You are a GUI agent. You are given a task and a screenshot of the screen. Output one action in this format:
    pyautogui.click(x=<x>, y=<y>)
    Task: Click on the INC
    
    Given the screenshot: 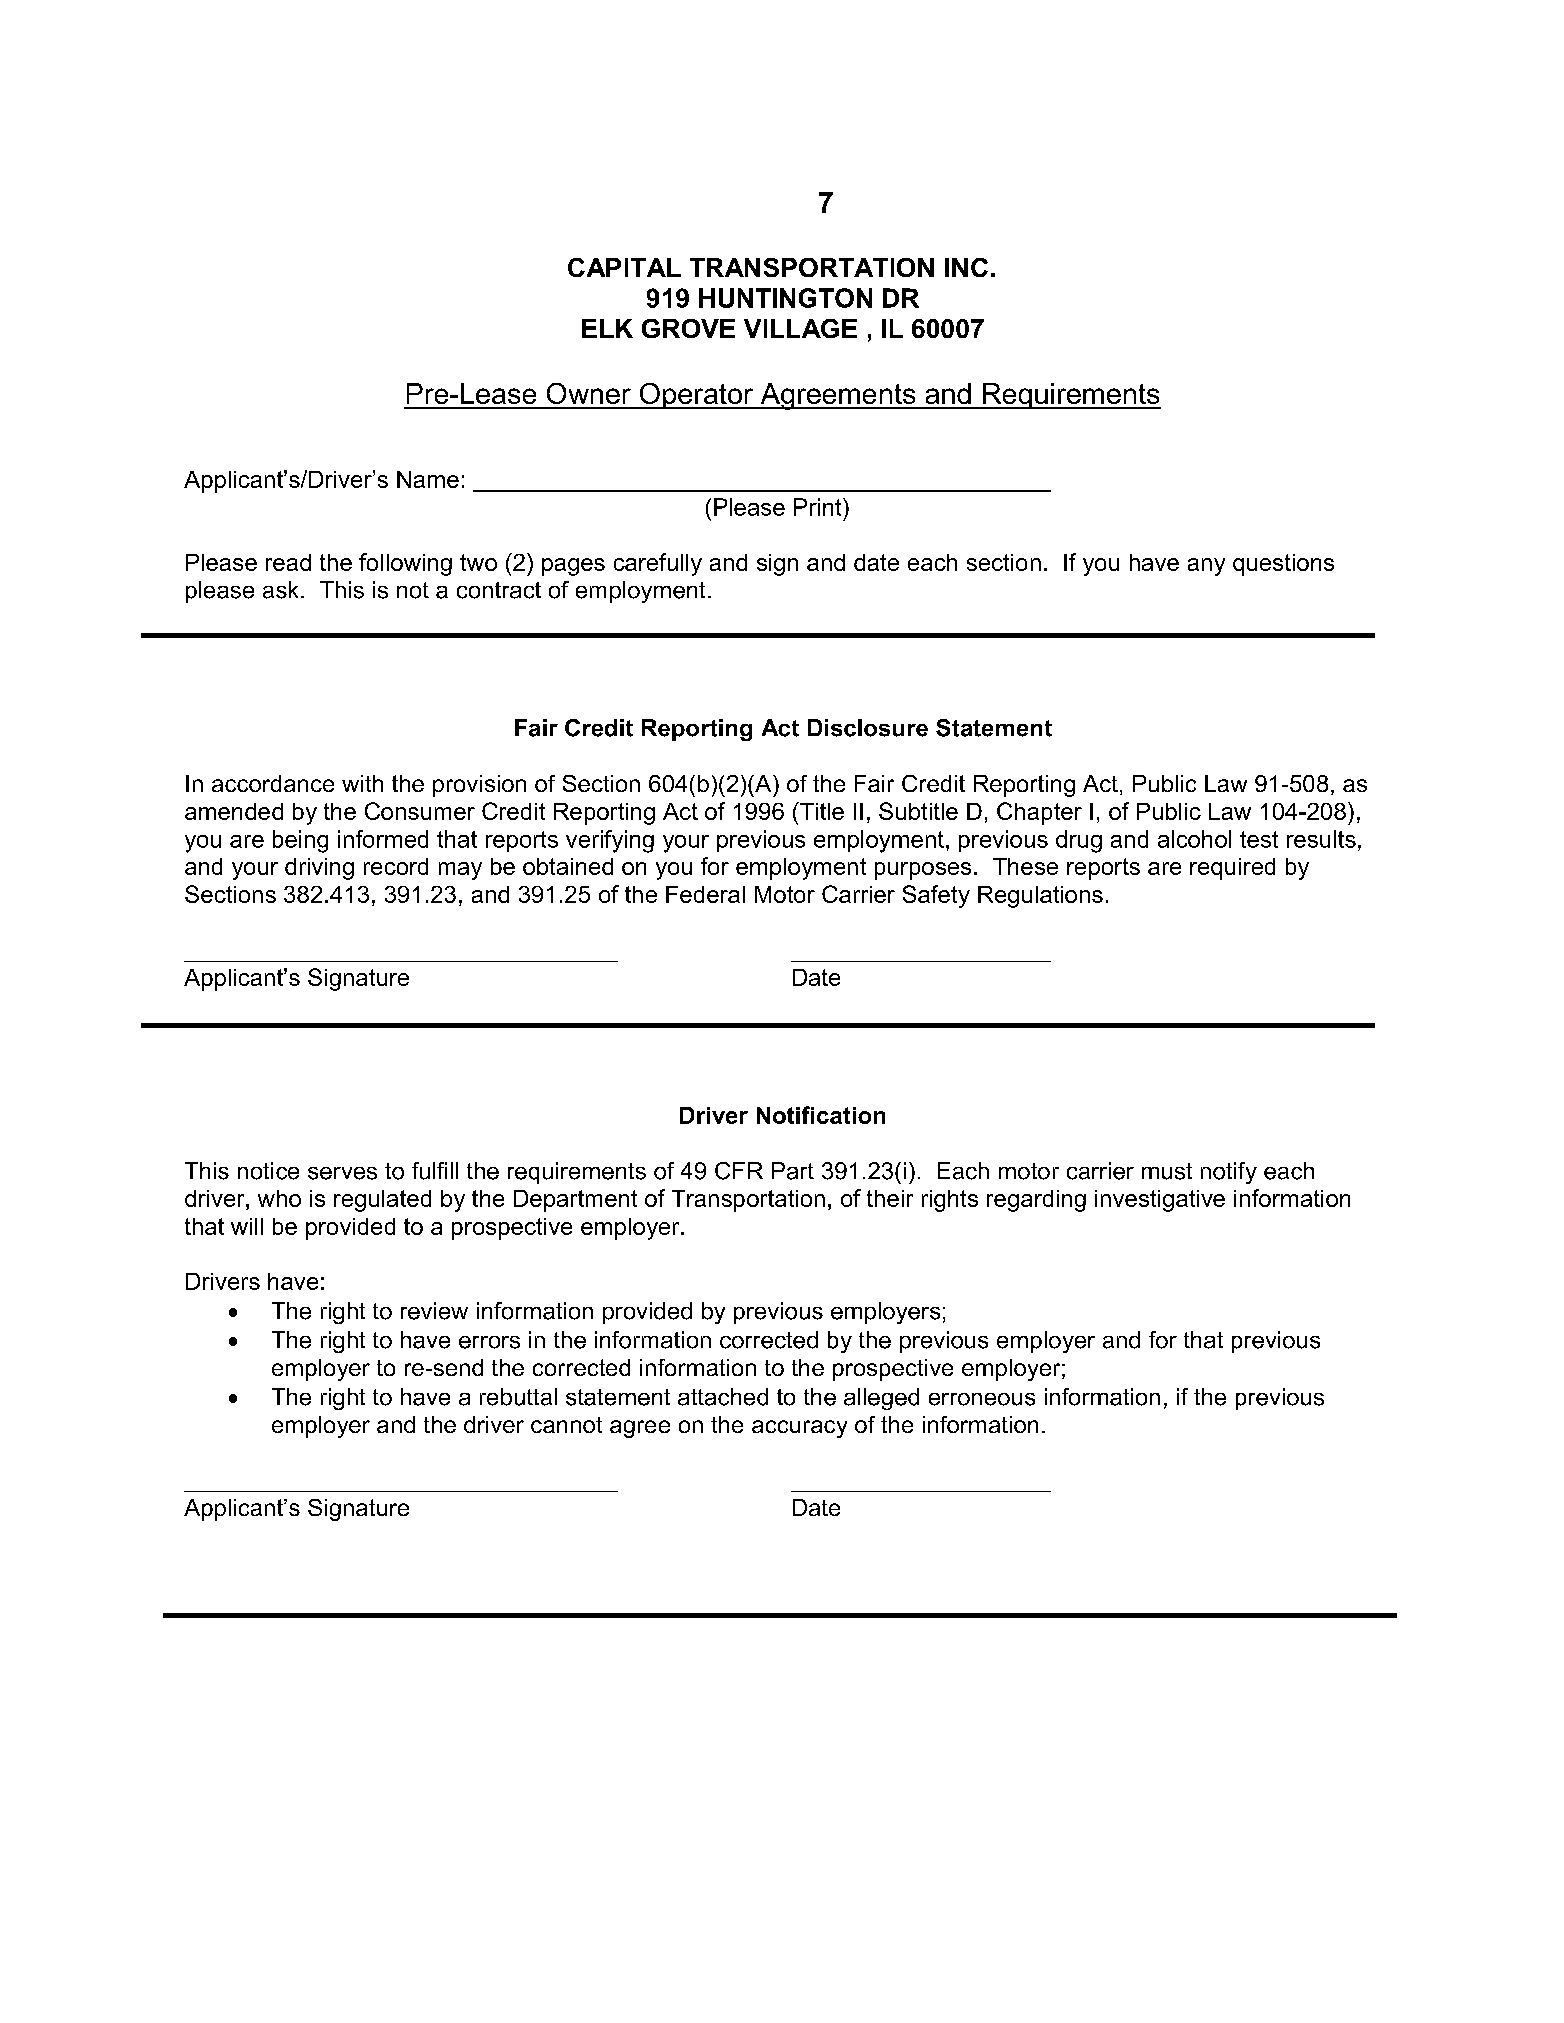 What is the action you would take?
    pyautogui.click(x=966, y=267)
